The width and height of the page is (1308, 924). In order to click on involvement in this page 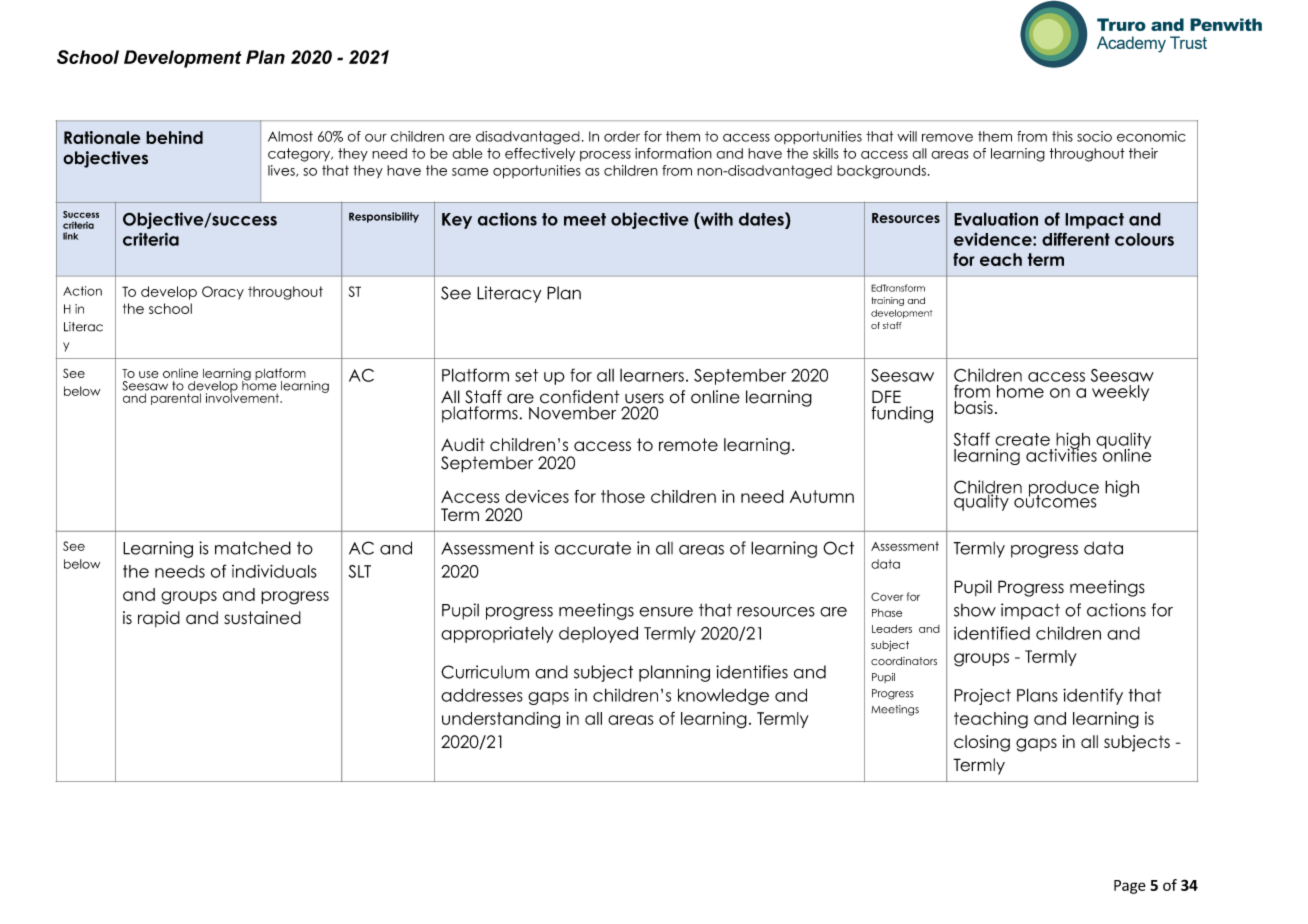, I will do `click(243, 397)`.
